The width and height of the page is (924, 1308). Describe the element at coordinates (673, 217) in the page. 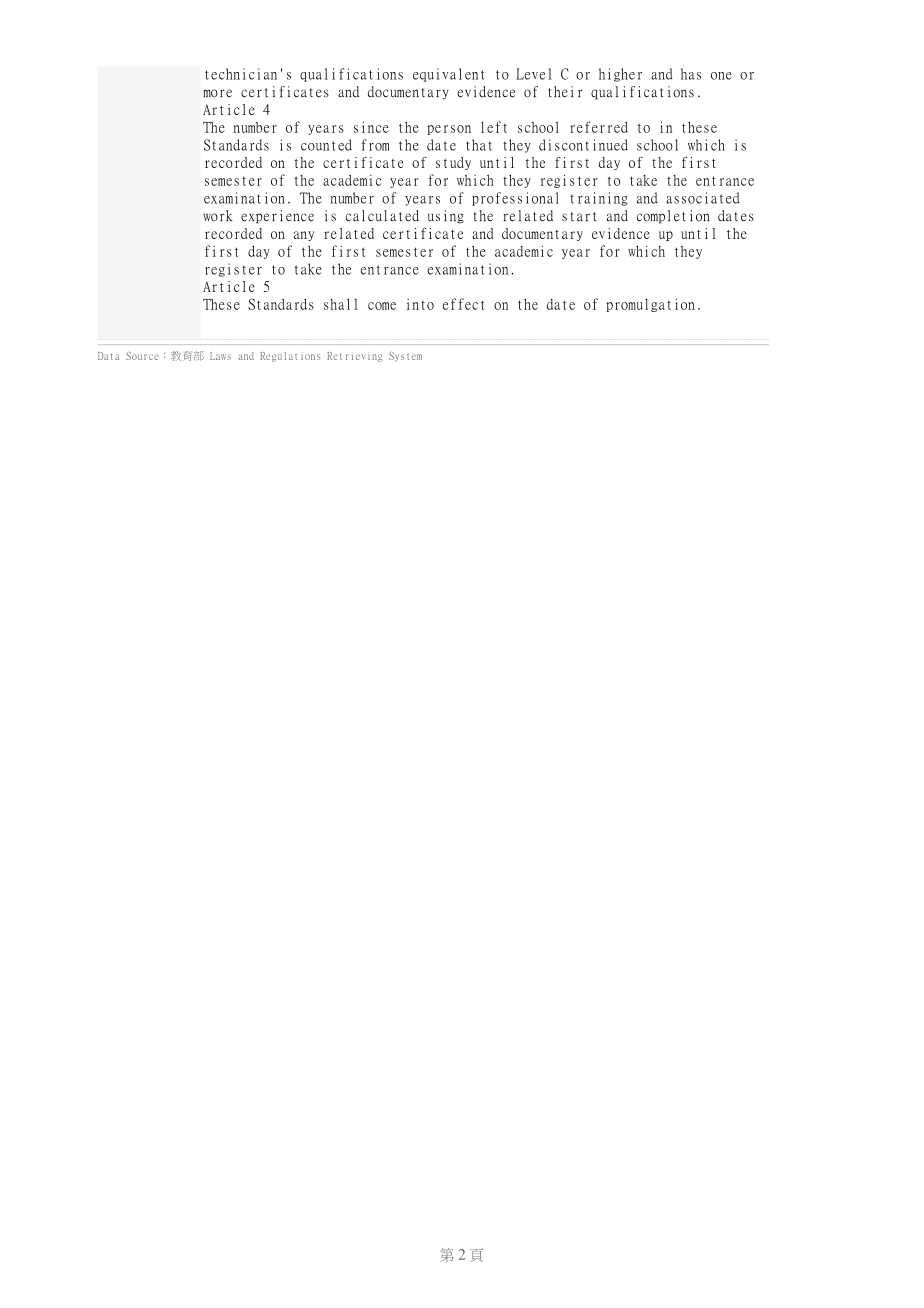

I see `completion` at that location.
